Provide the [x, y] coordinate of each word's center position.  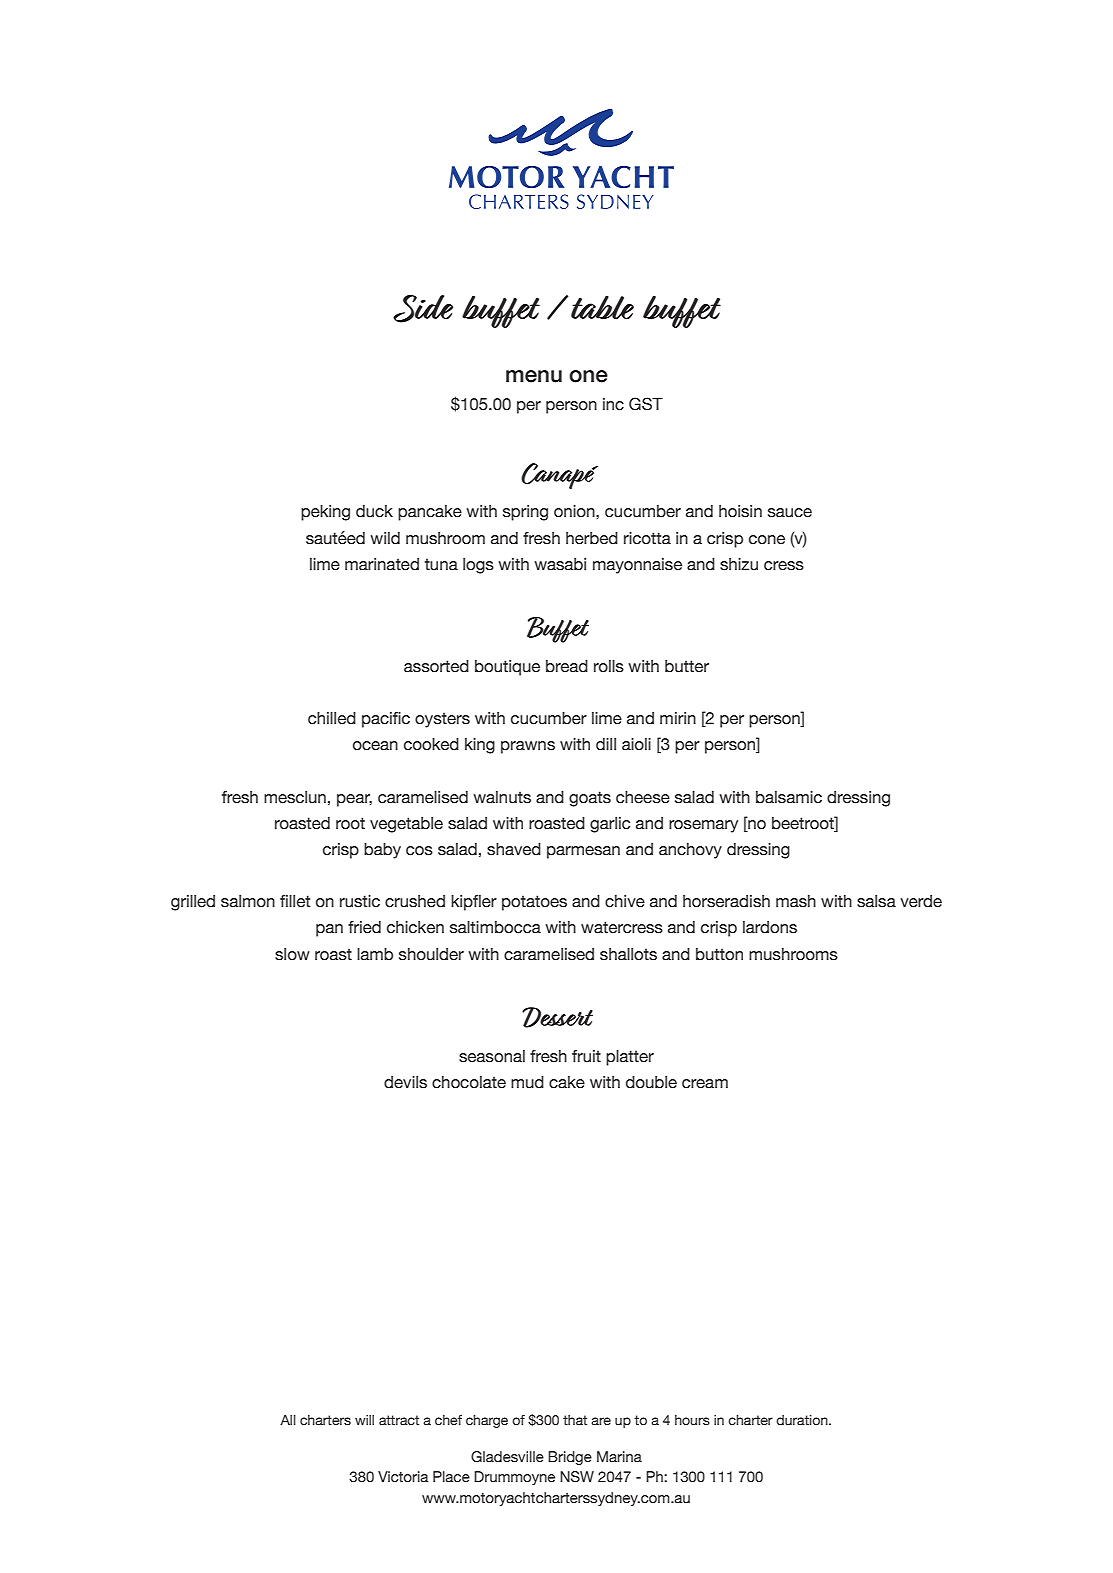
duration [803, 1420]
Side [423, 309]
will [364, 1420]
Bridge [570, 1458]
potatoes [534, 903]
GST [646, 404]
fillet [295, 901]
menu [534, 376]
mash [796, 901]
